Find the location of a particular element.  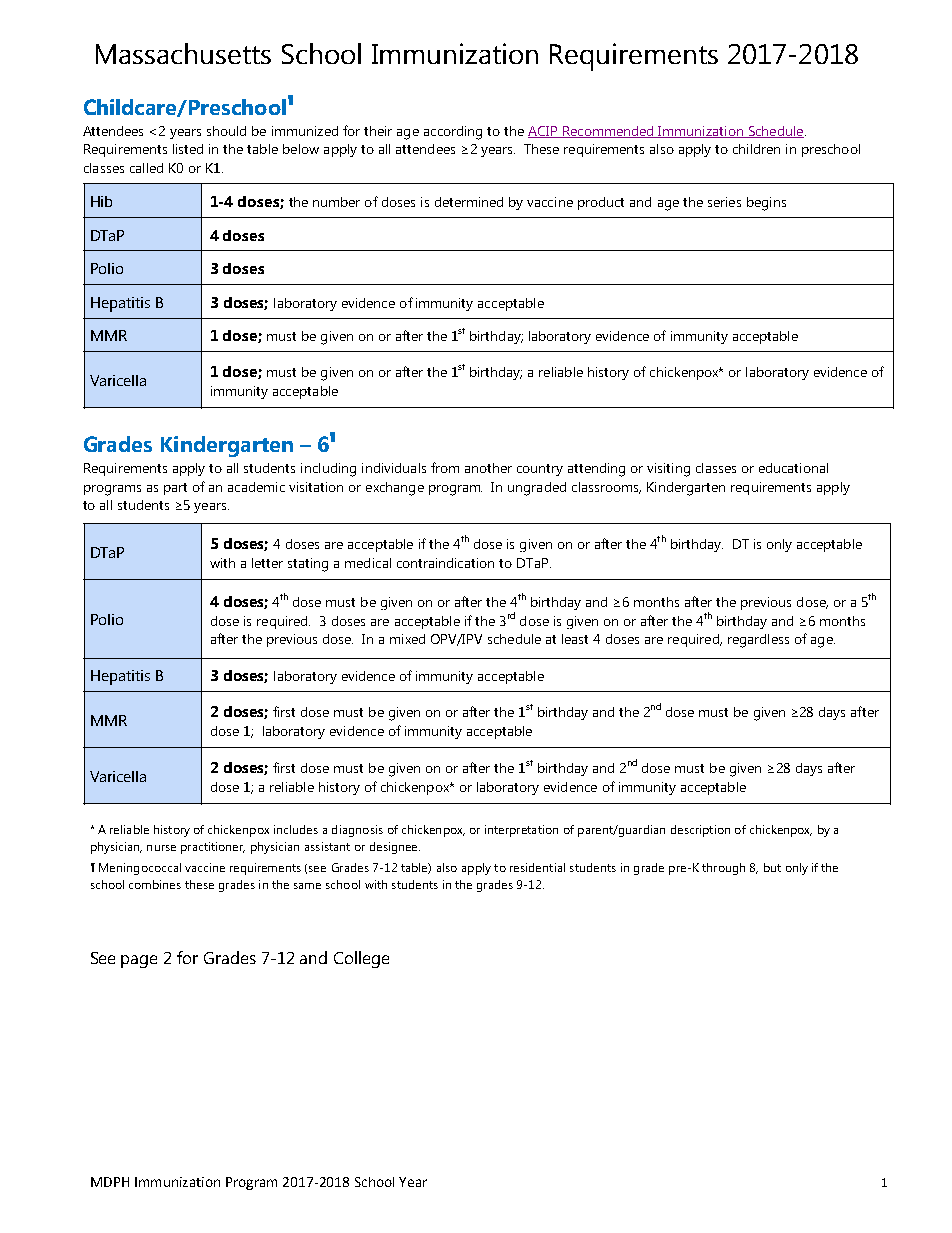

series is located at coordinates (724, 202).
